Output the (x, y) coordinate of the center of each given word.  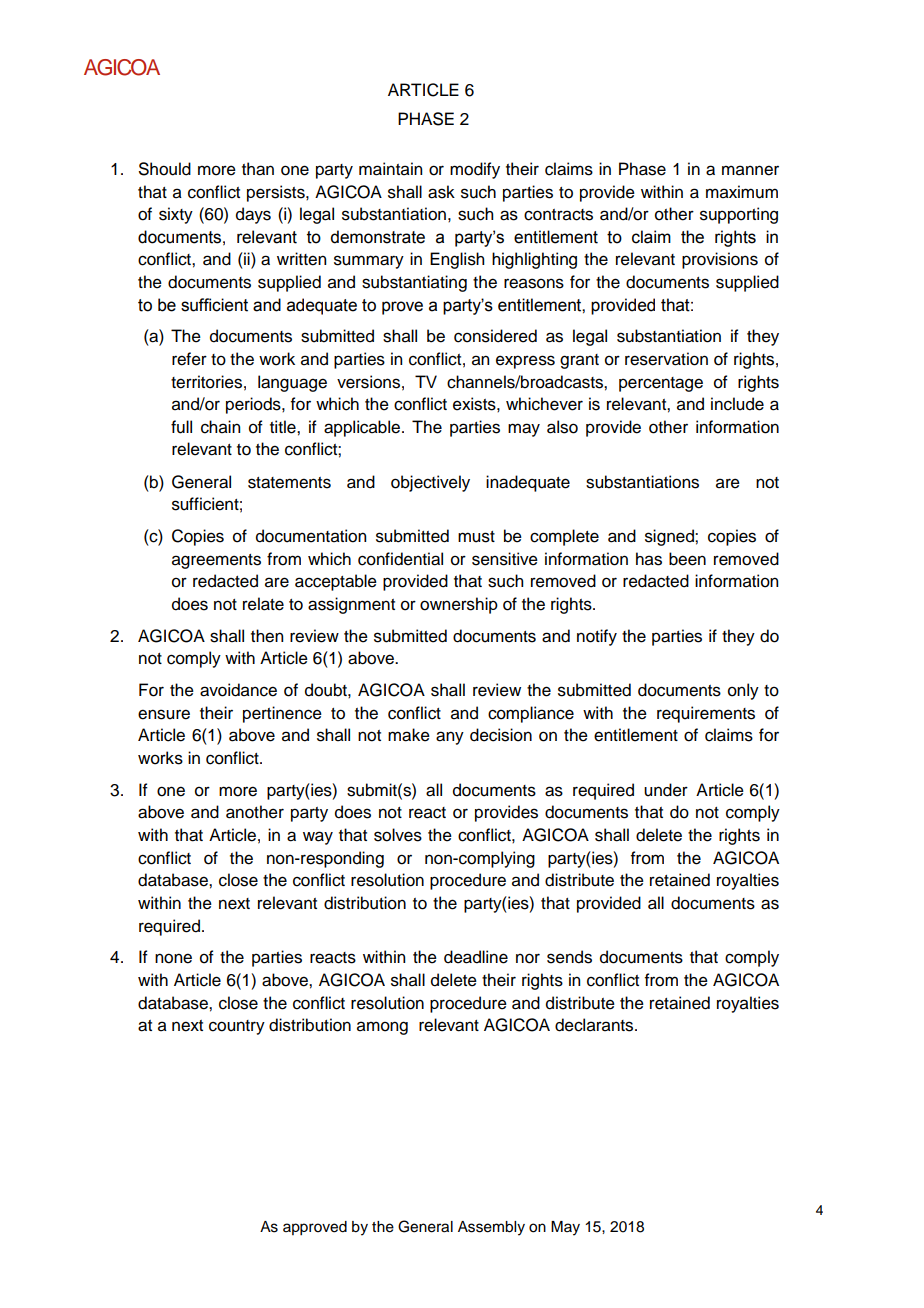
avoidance (238, 690)
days (253, 215)
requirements (706, 714)
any (450, 738)
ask (441, 192)
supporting (739, 215)
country (237, 1027)
